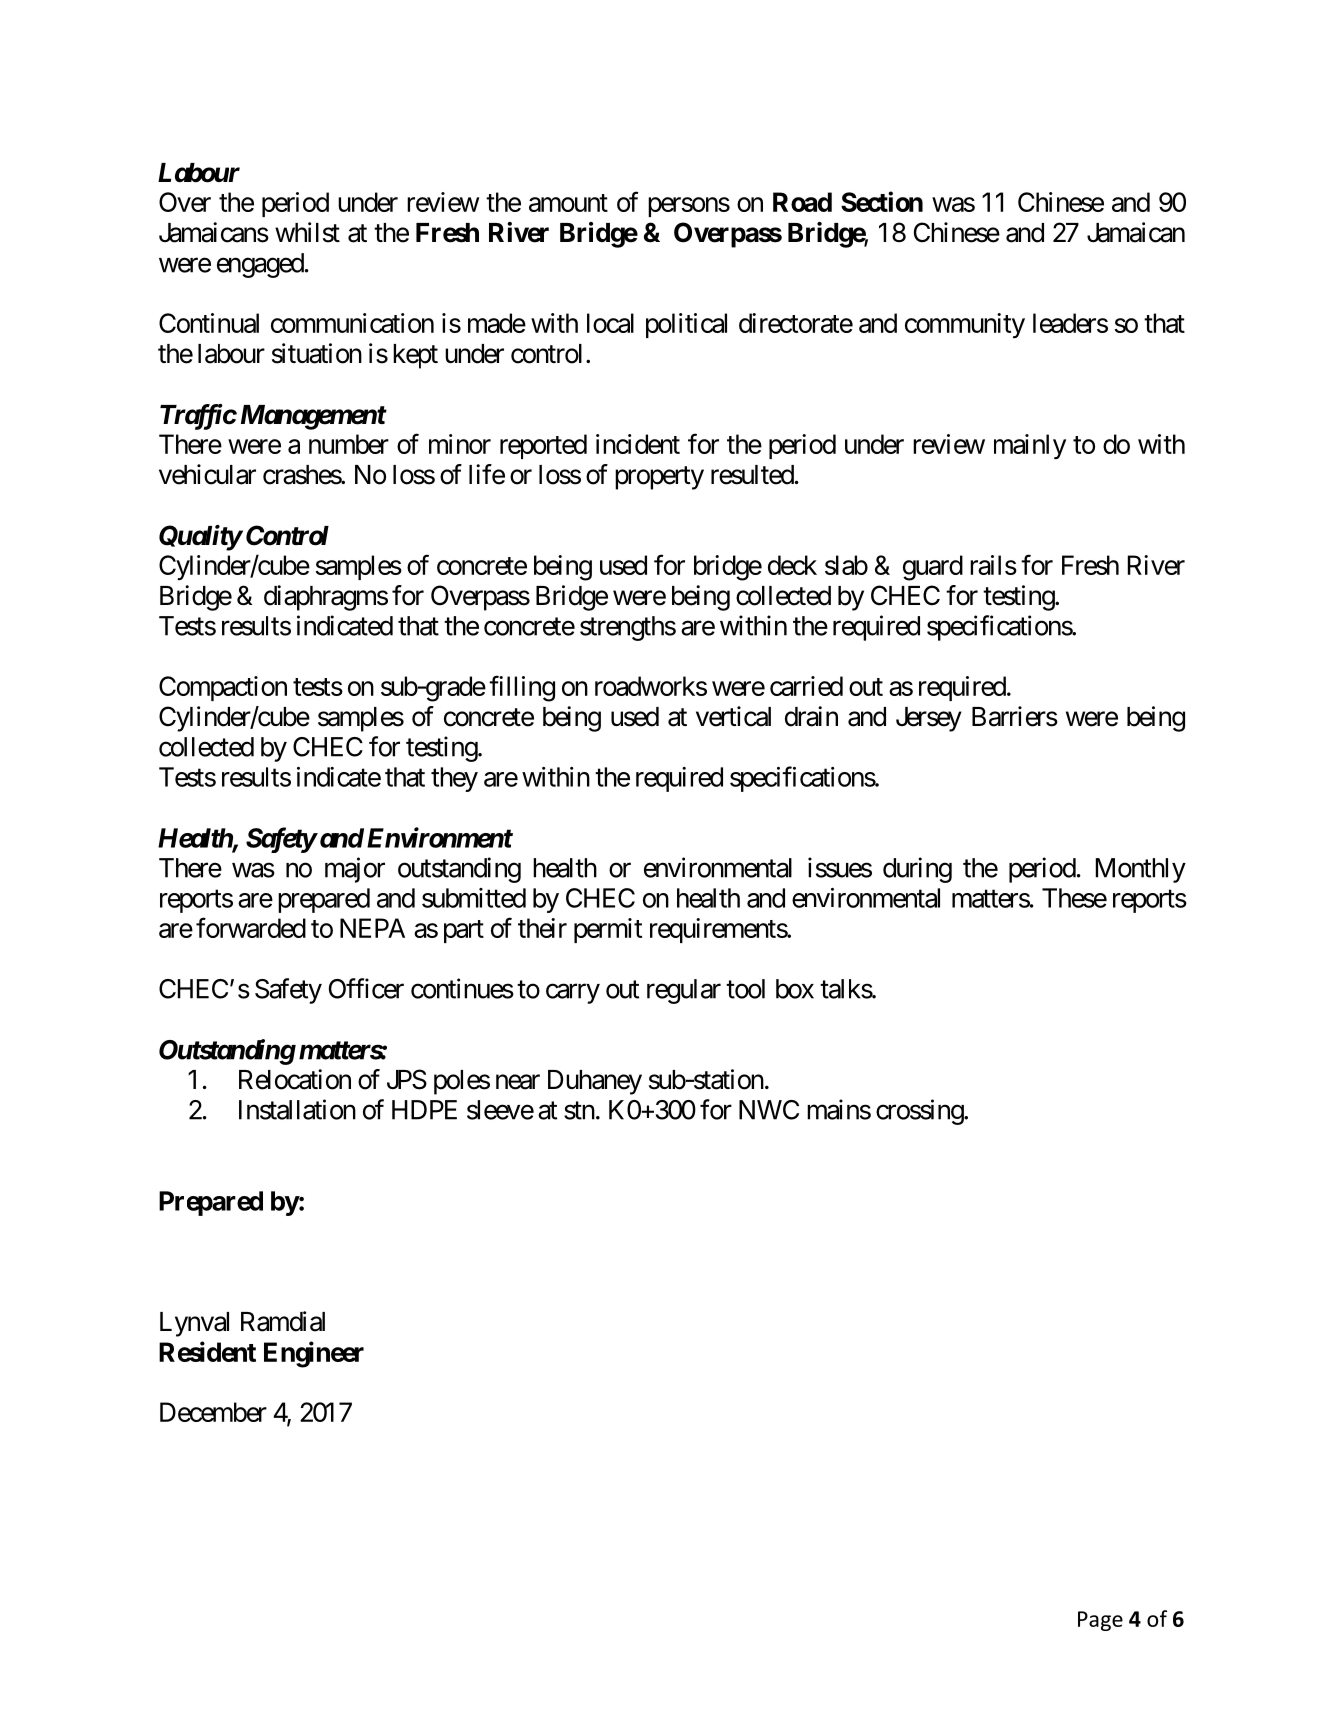 The width and height of the page is (1342, 1736). I want to click on December, so click(213, 1412).
